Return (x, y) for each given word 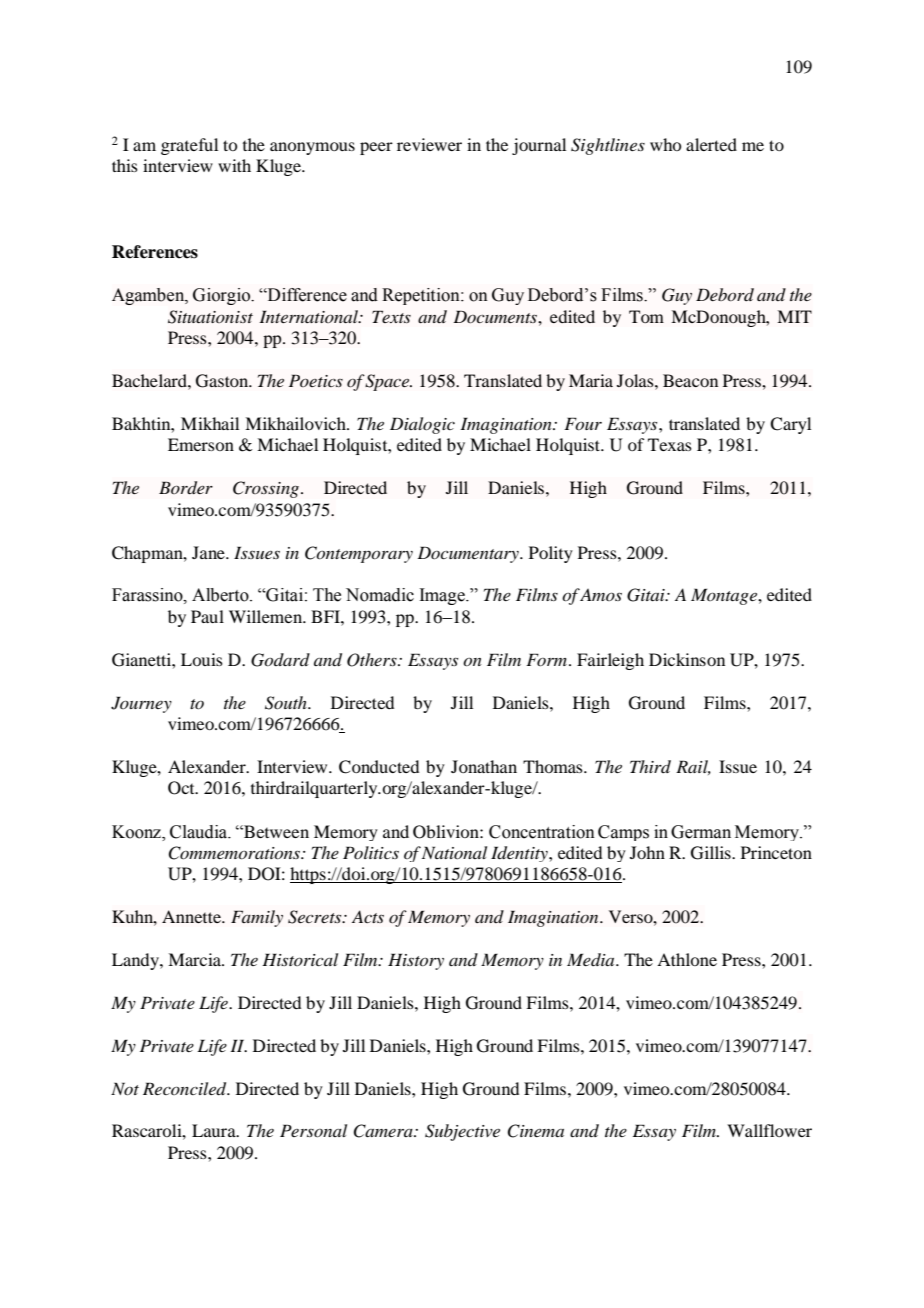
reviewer (429, 144)
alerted (711, 144)
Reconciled (186, 1089)
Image (443, 596)
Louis (202, 659)
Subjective (462, 1132)
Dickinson (687, 659)
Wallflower (769, 1130)
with (234, 165)
